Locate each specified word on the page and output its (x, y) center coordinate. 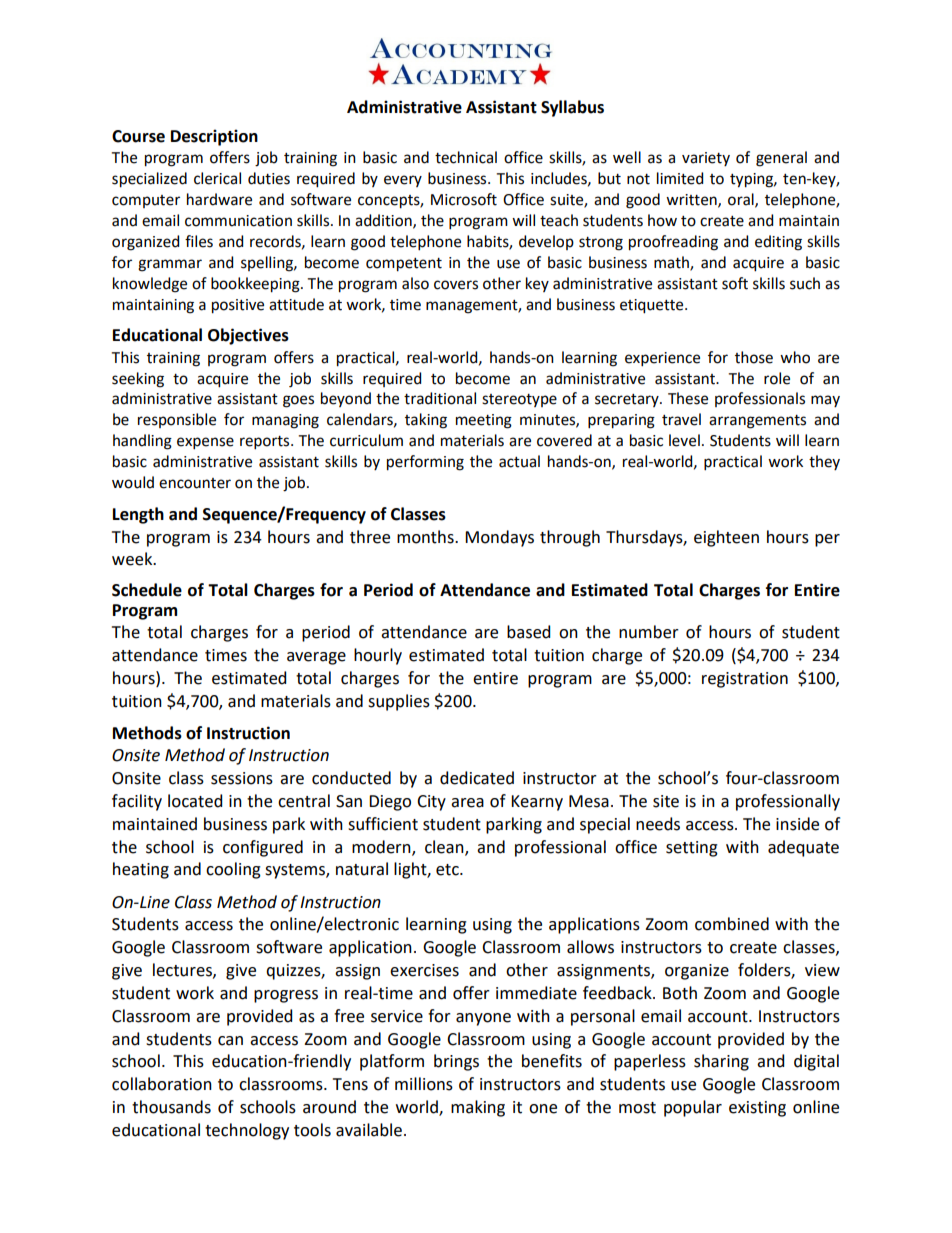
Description (214, 137)
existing (757, 1109)
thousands (171, 1107)
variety (706, 159)
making (478, 1108)
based (528, 632)
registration (745, 680)
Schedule (147, 590)
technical (466, 157)
